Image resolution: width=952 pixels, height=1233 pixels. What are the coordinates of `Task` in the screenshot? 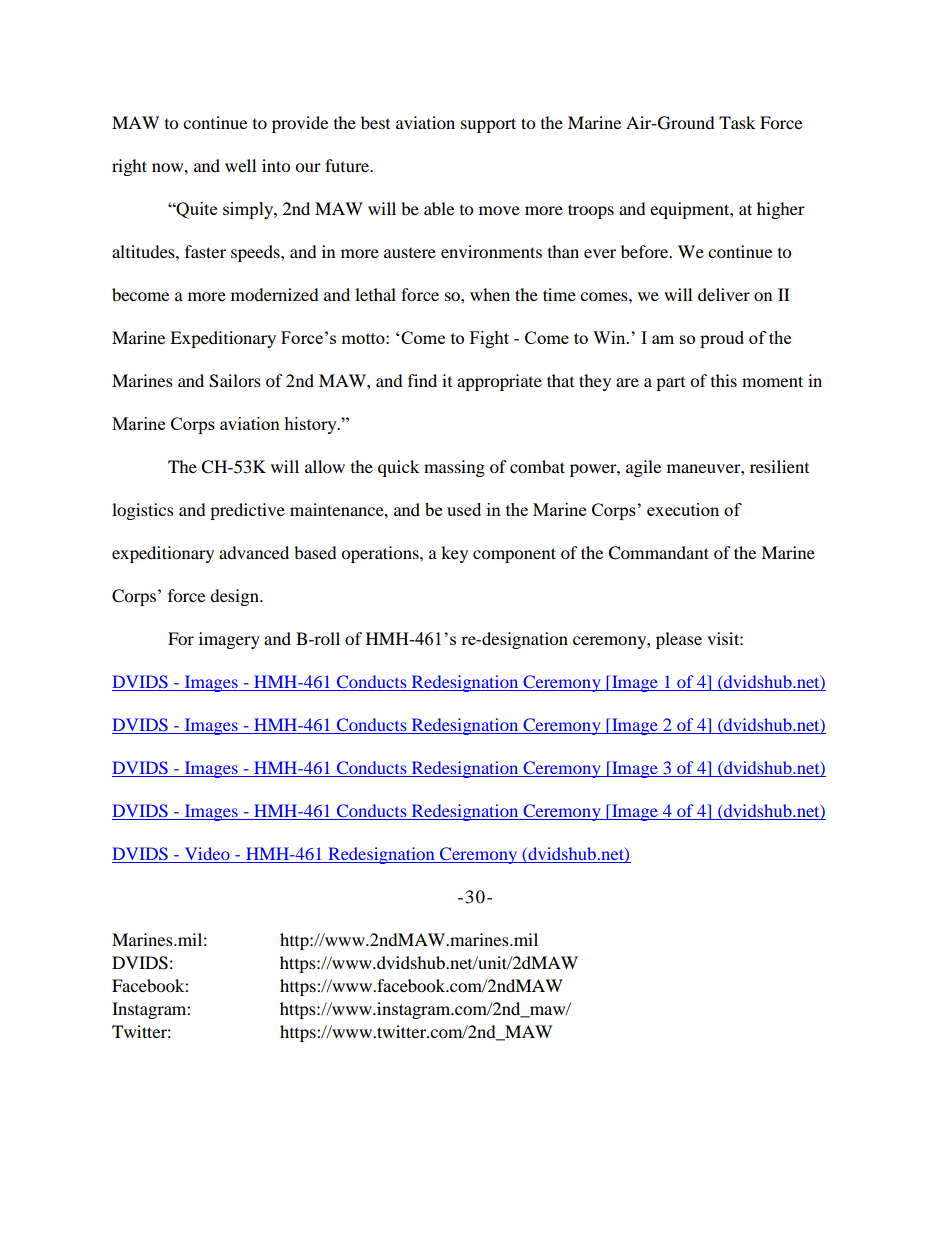 It's located at (737, 122).
